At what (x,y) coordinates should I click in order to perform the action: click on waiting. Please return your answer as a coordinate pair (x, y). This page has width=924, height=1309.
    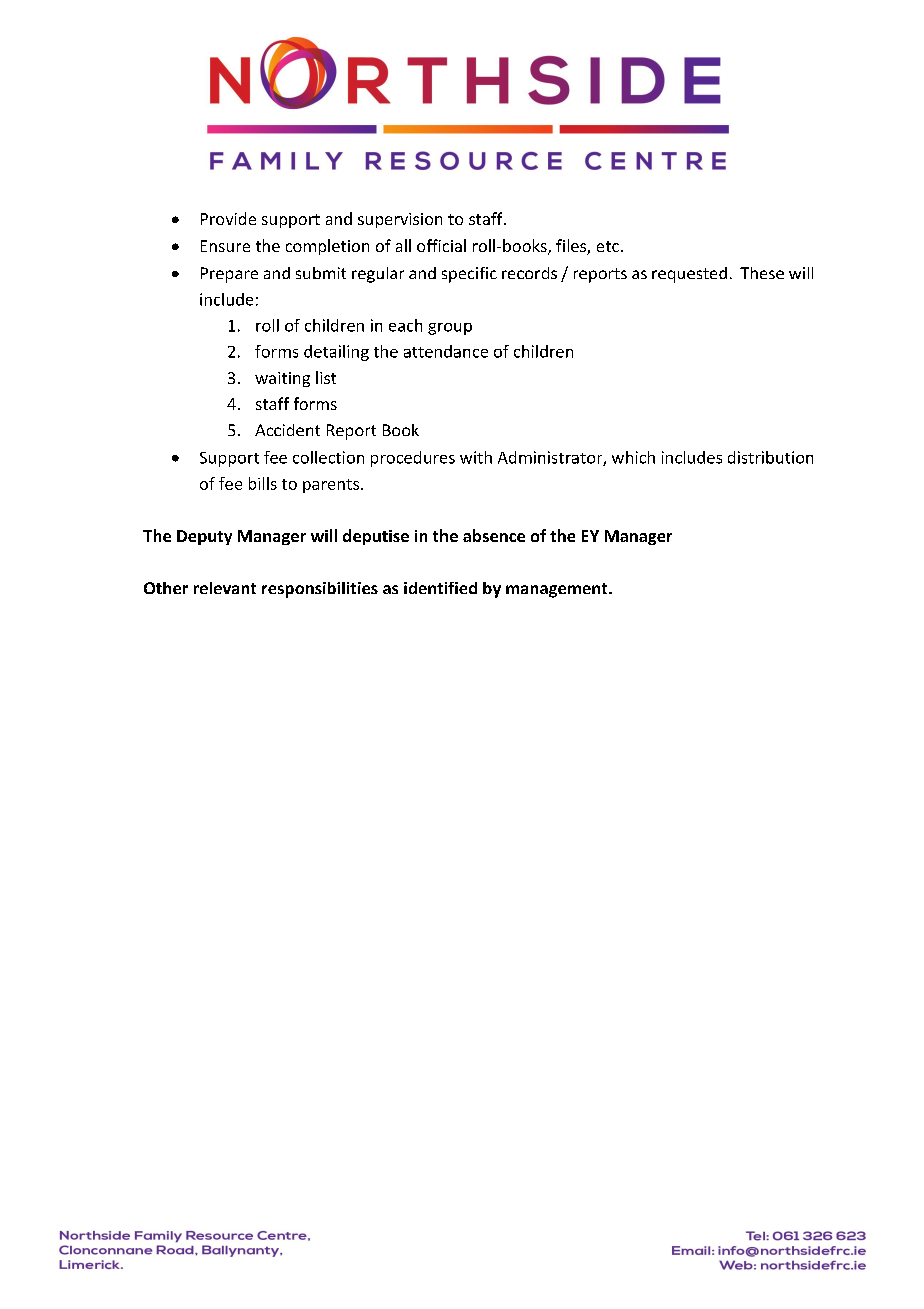
    Looking at the image, I should click on (282, 379).
